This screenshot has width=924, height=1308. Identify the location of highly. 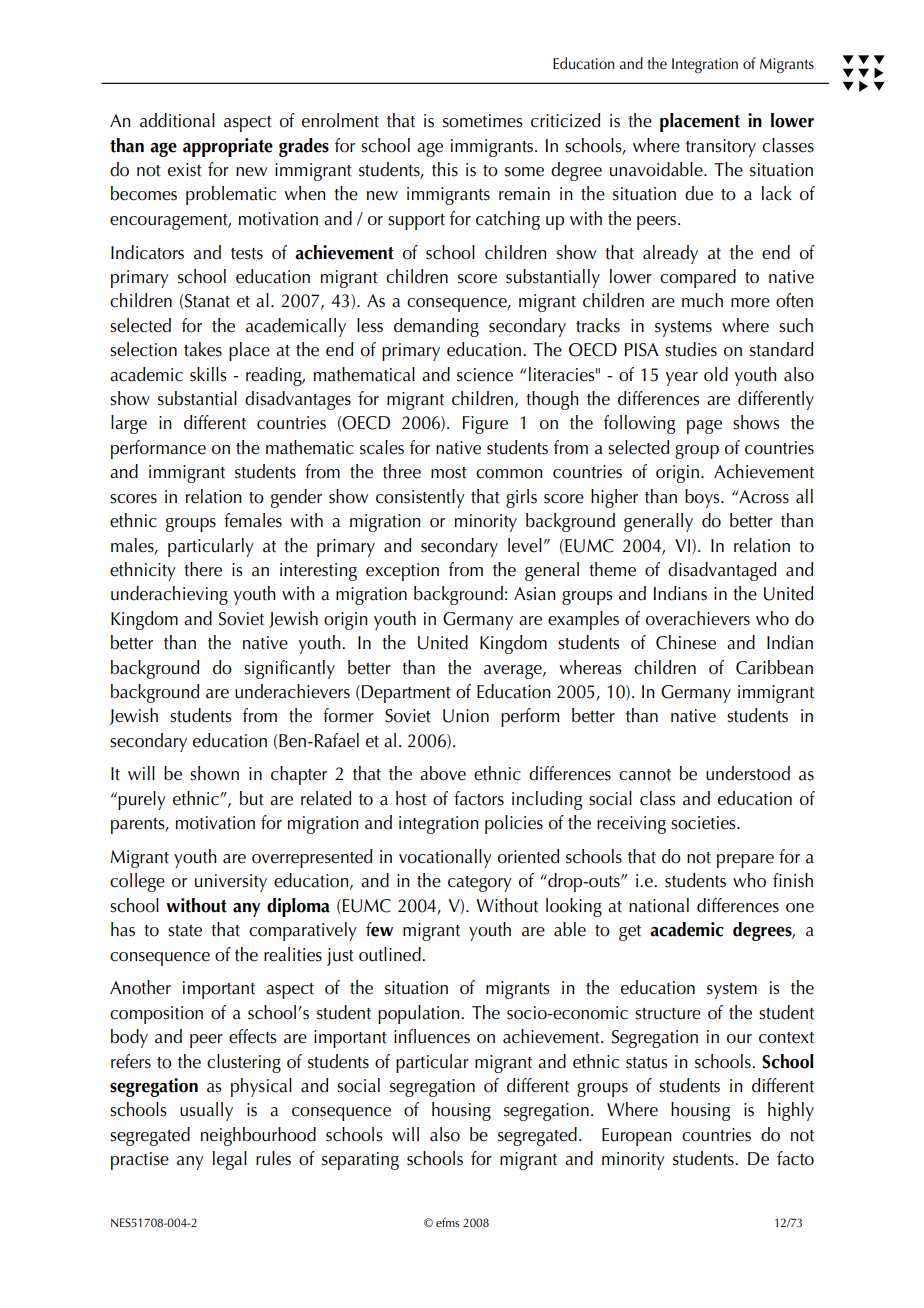
(791, 1111).
